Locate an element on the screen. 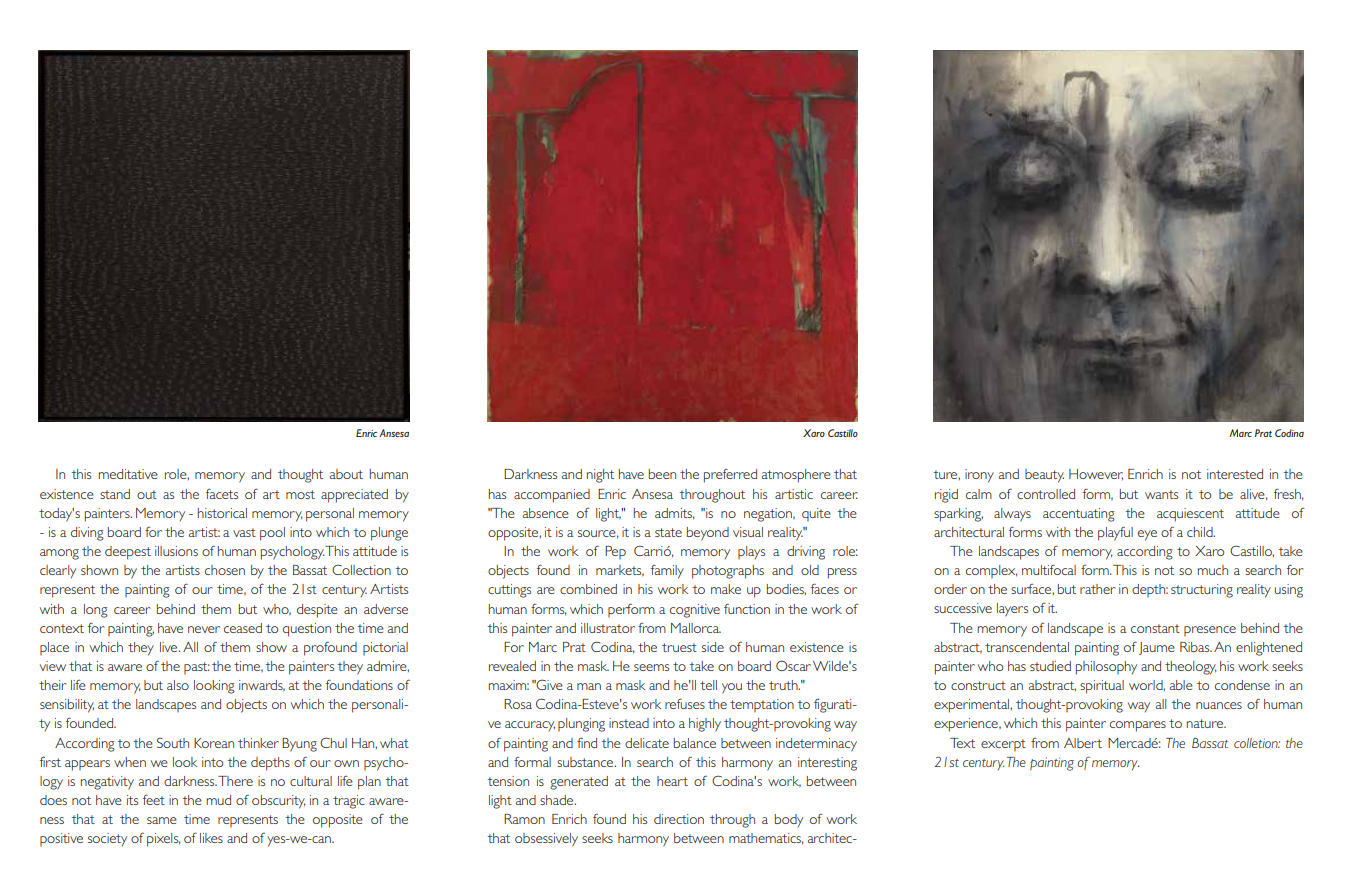  wants is located at coordinates (1161, 494).
